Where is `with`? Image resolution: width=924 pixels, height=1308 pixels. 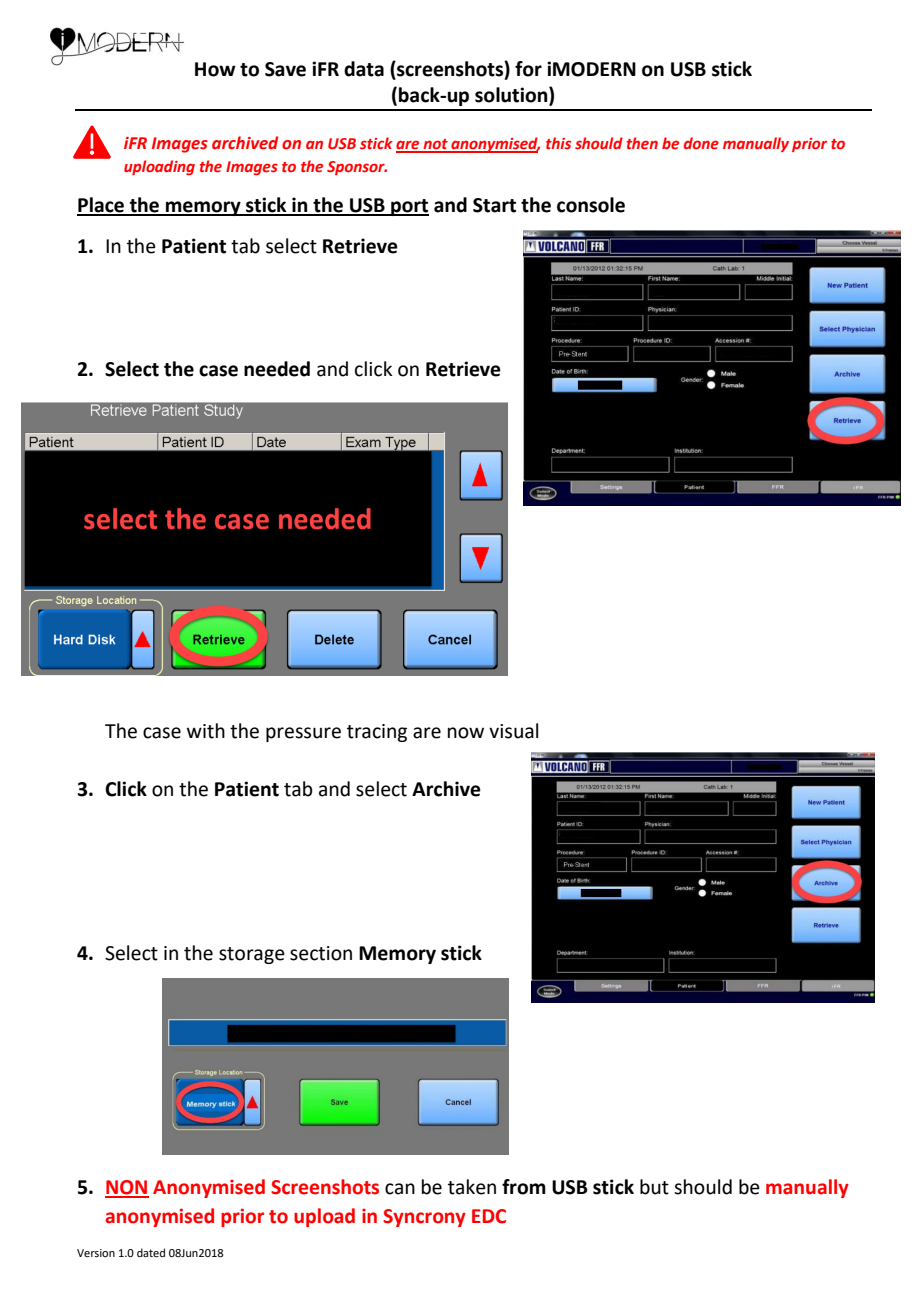 with is located at coordinates (206, 731).
